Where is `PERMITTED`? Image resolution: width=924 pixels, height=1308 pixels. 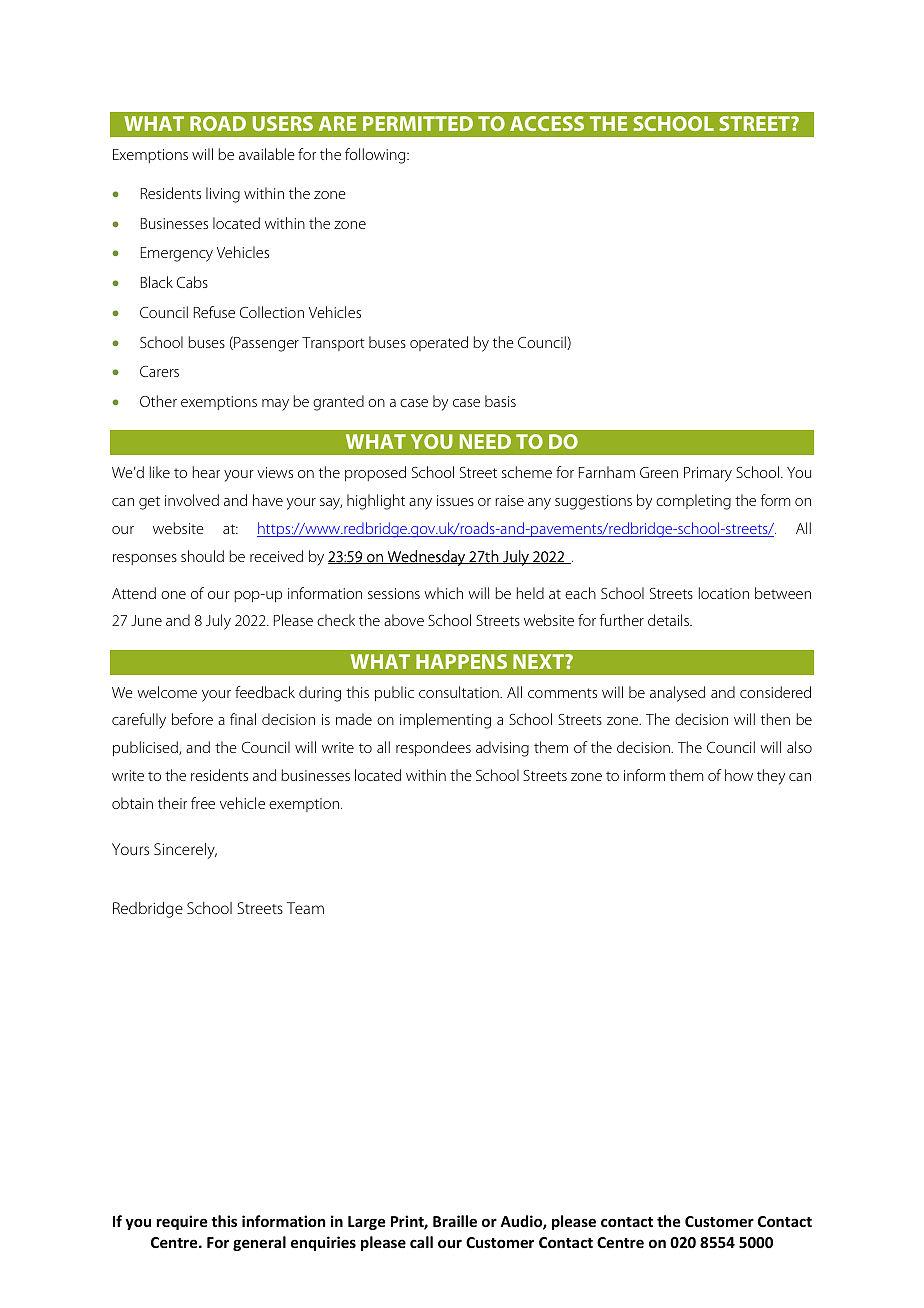
PERMITTED is located at coordinates (418, 123).
